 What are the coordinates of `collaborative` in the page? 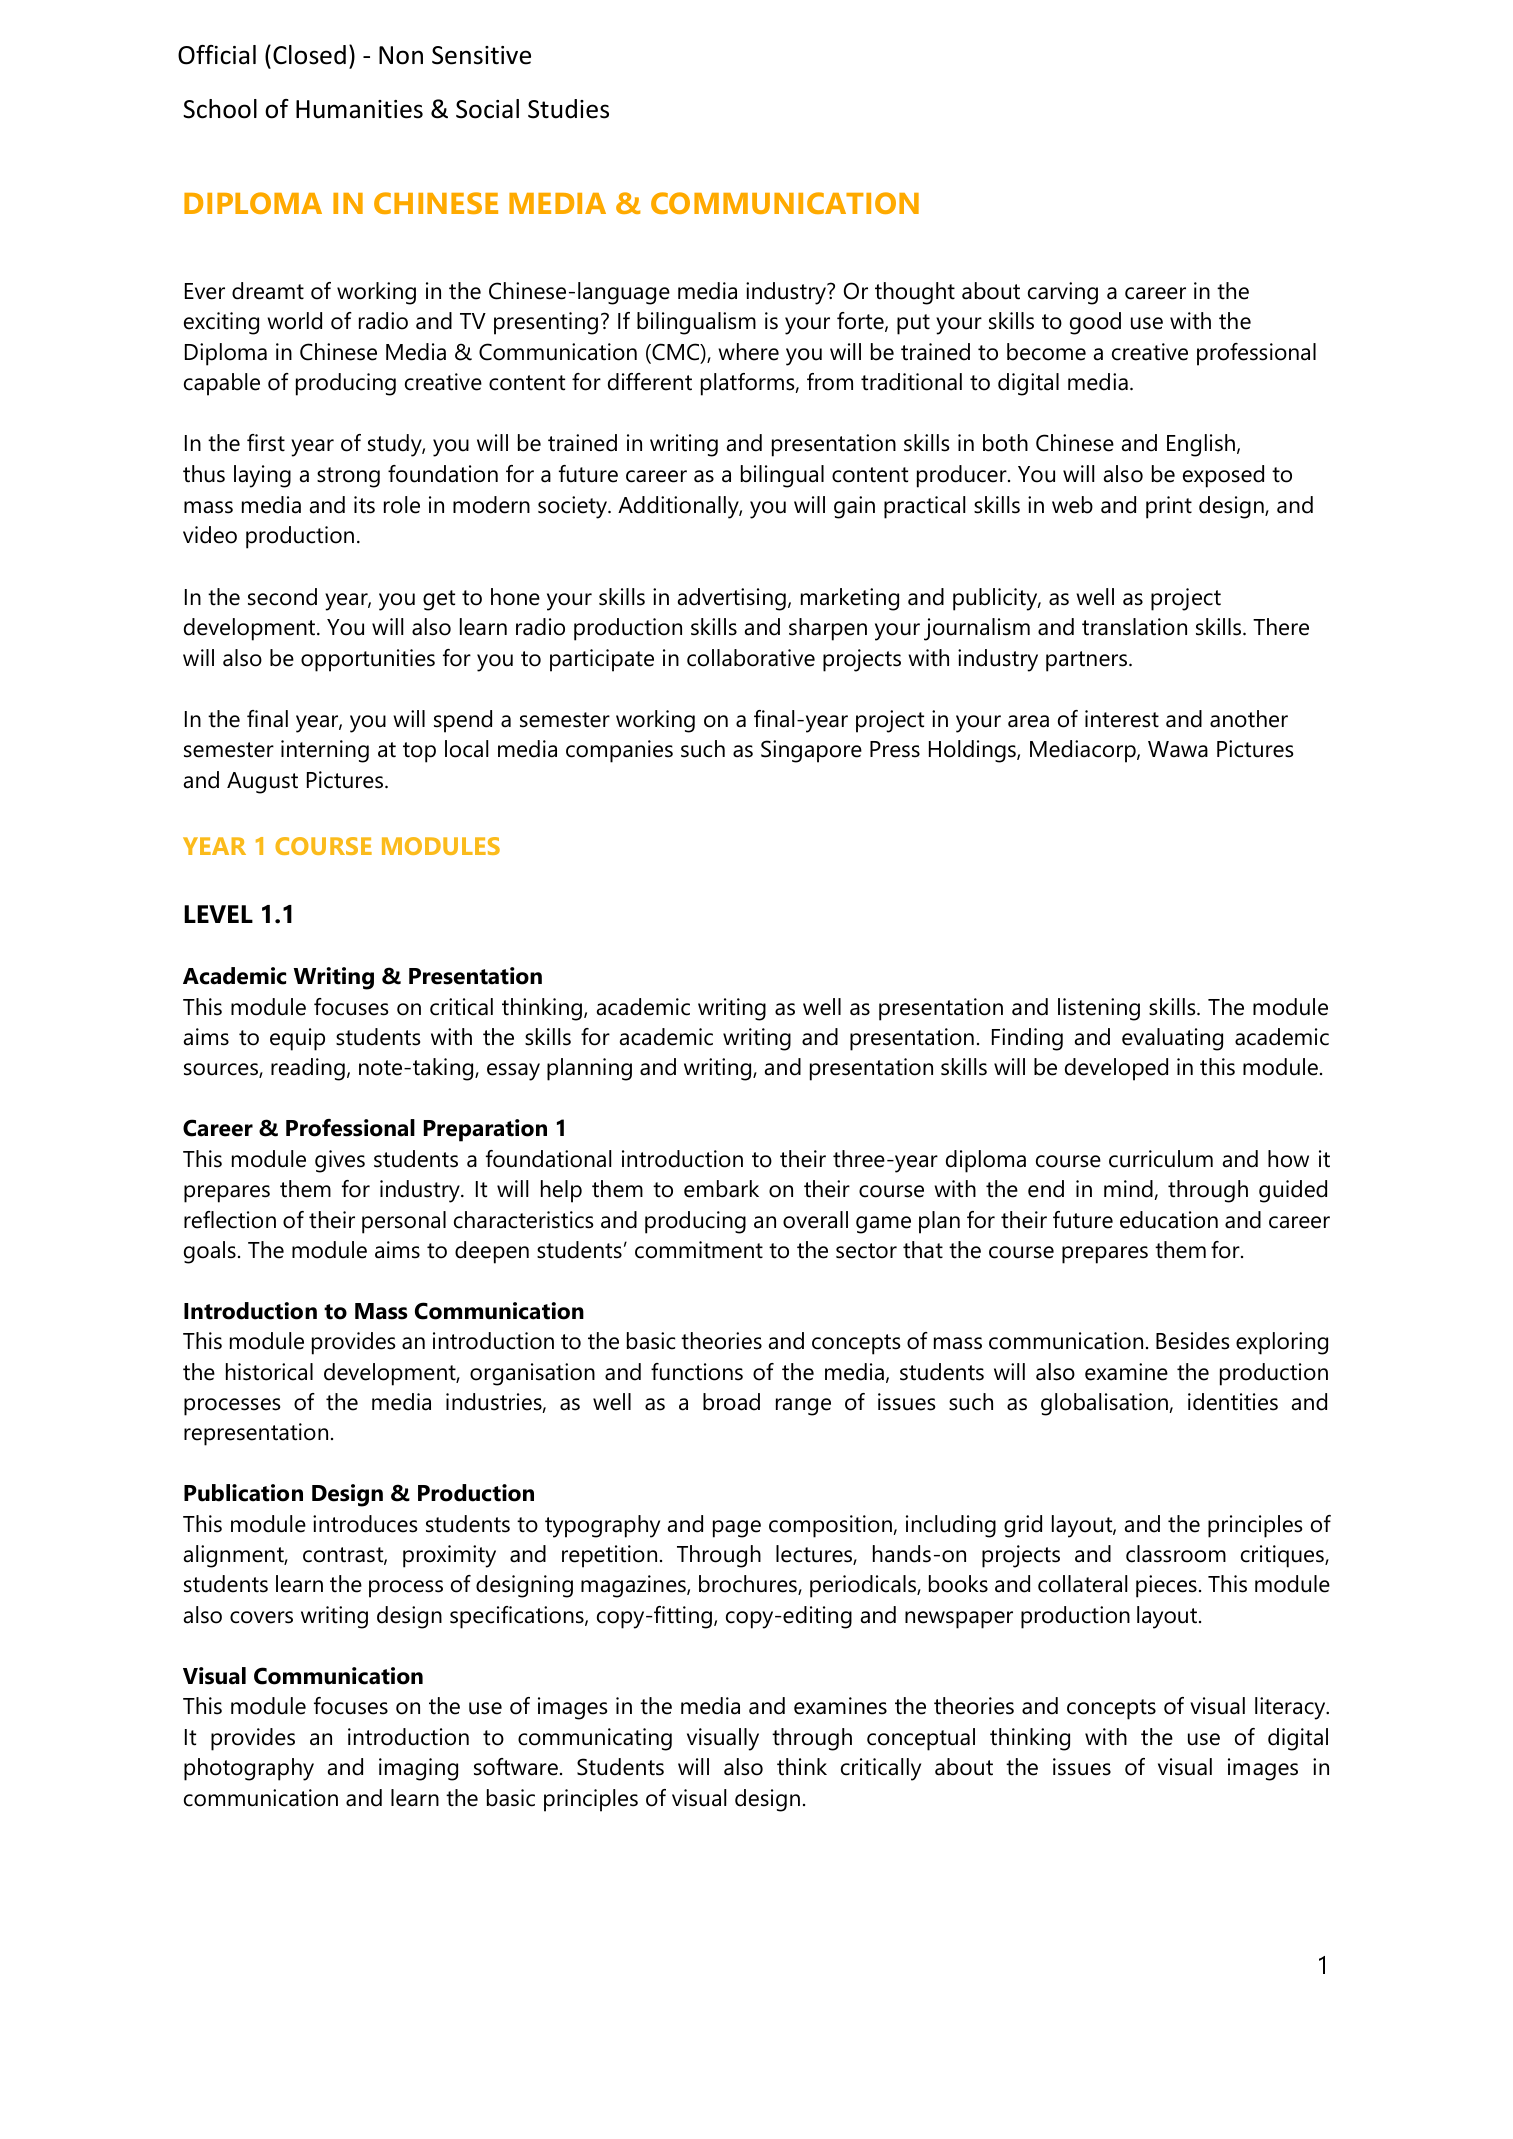 It's located at (751, 658).
